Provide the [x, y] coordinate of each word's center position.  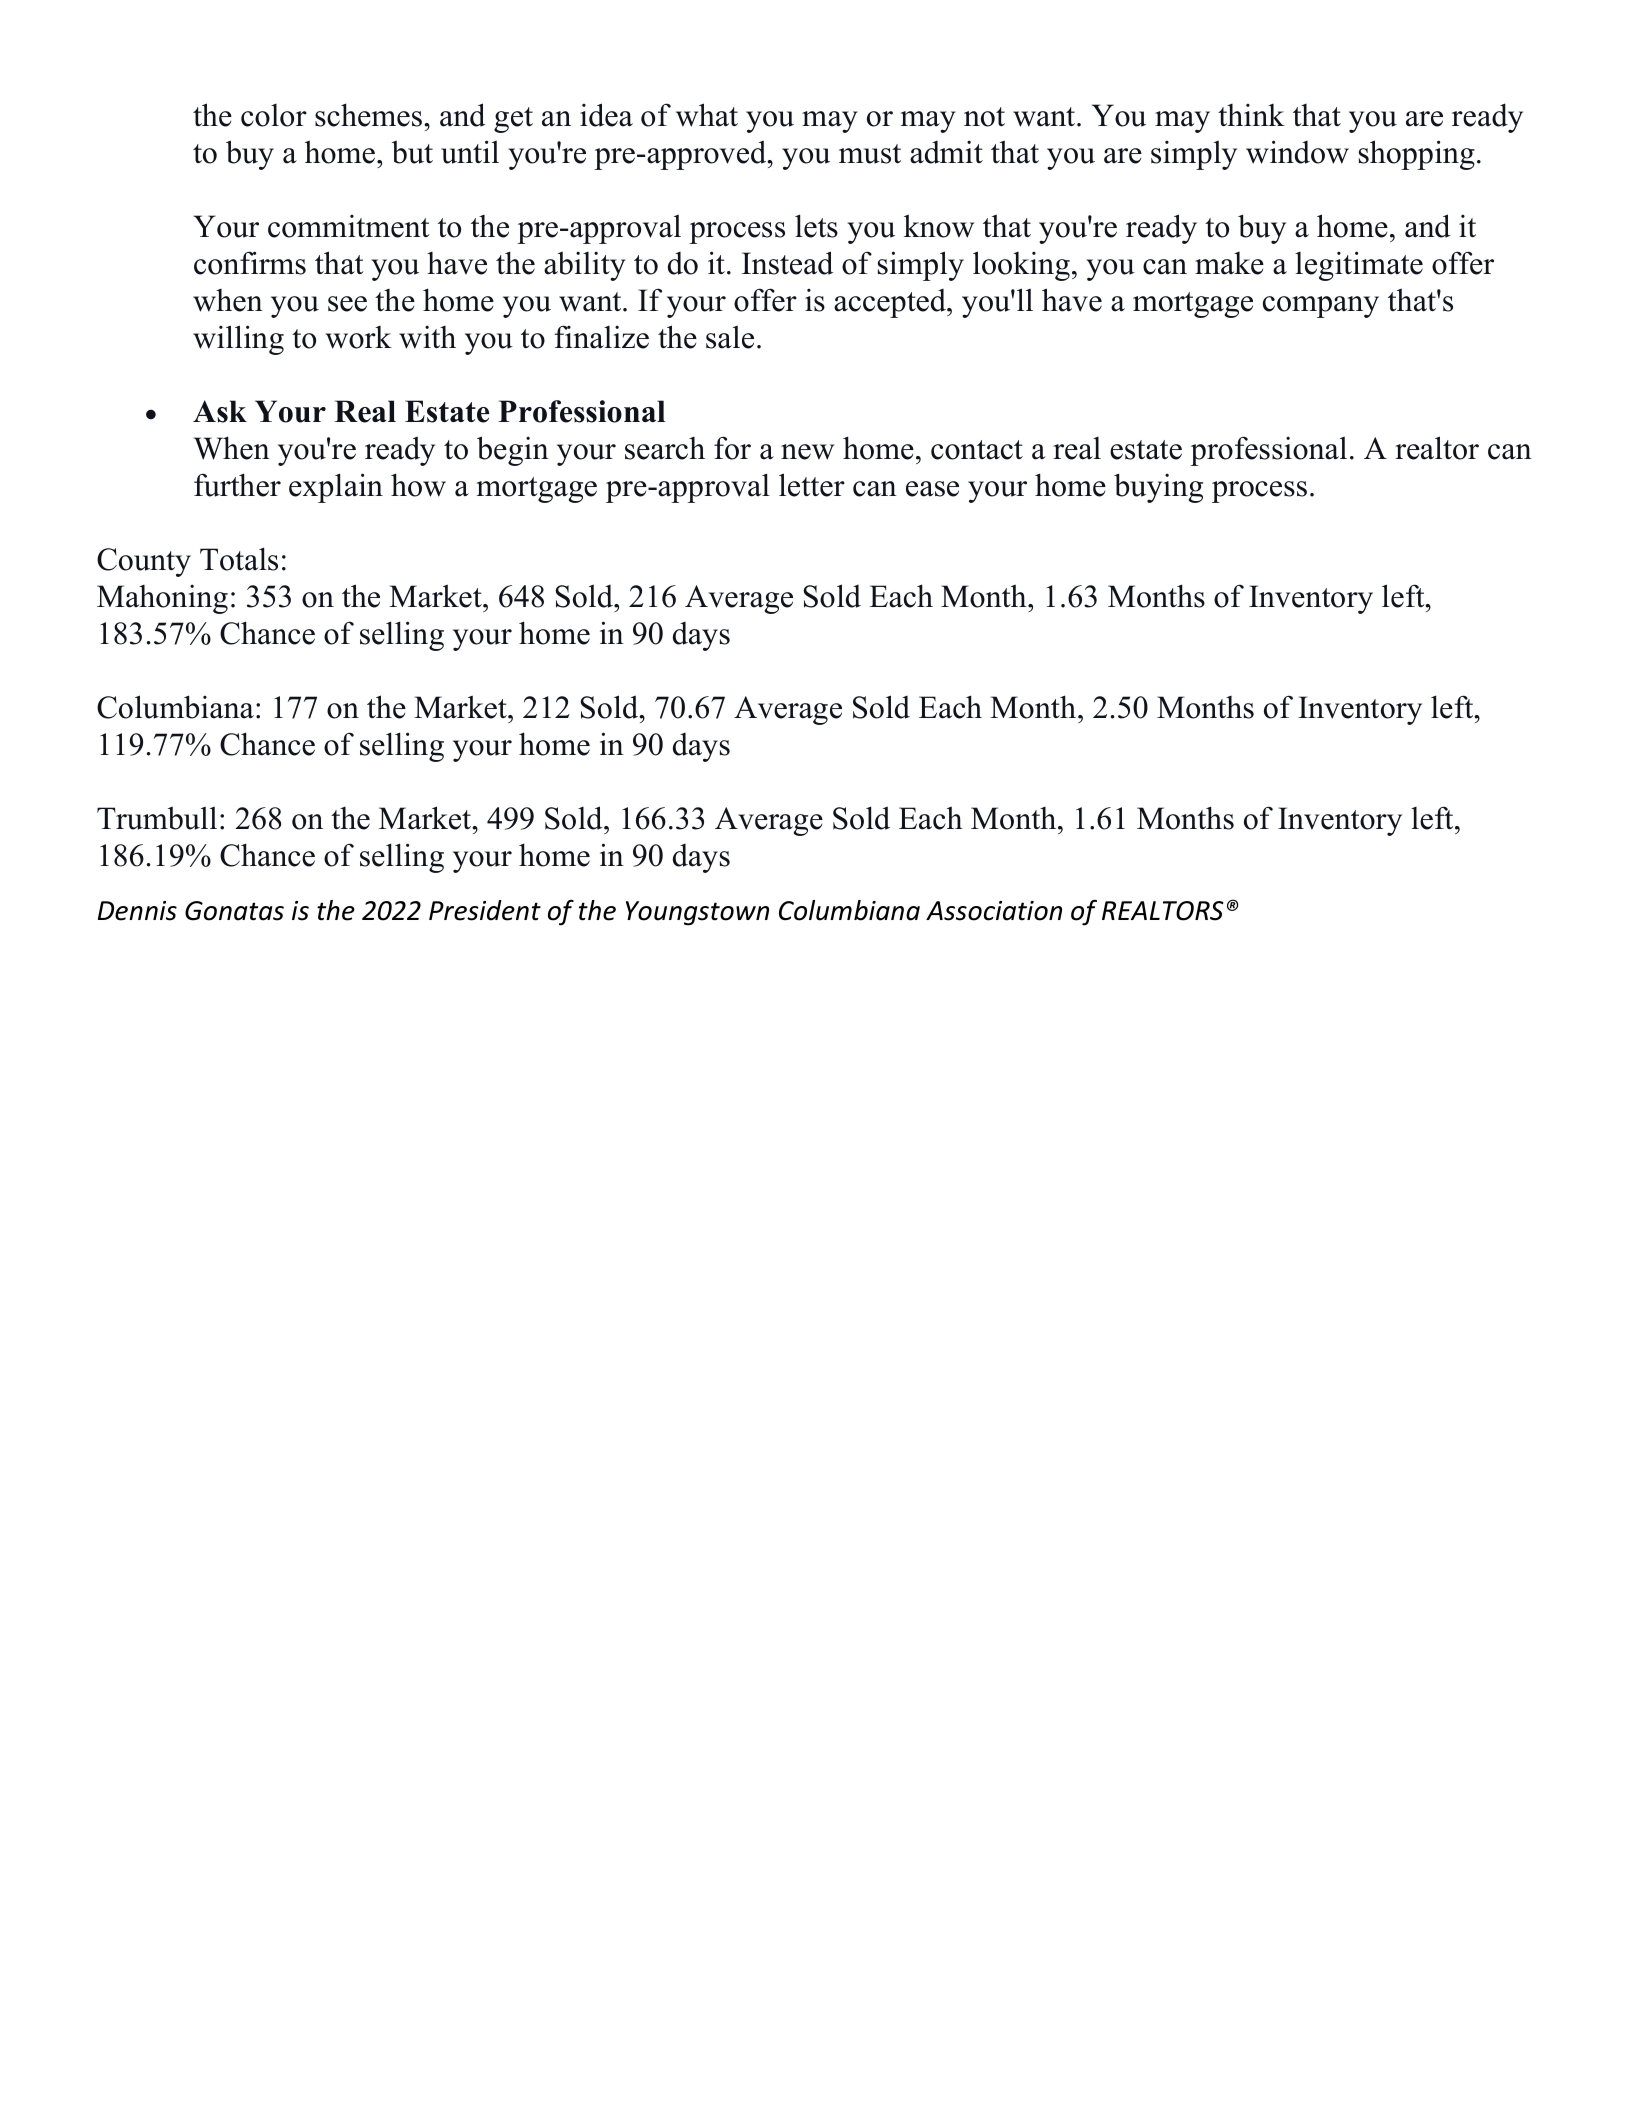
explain [336, 488]
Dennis [137, 911]
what [707, 115]
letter [812, 485]
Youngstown [697, 913]
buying [1158, 488]
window [1297, 152]
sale [730, 337]
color [274, 115]
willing [238, 340]
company [1321, 307]
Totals [239, 559]
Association [994, 911]
